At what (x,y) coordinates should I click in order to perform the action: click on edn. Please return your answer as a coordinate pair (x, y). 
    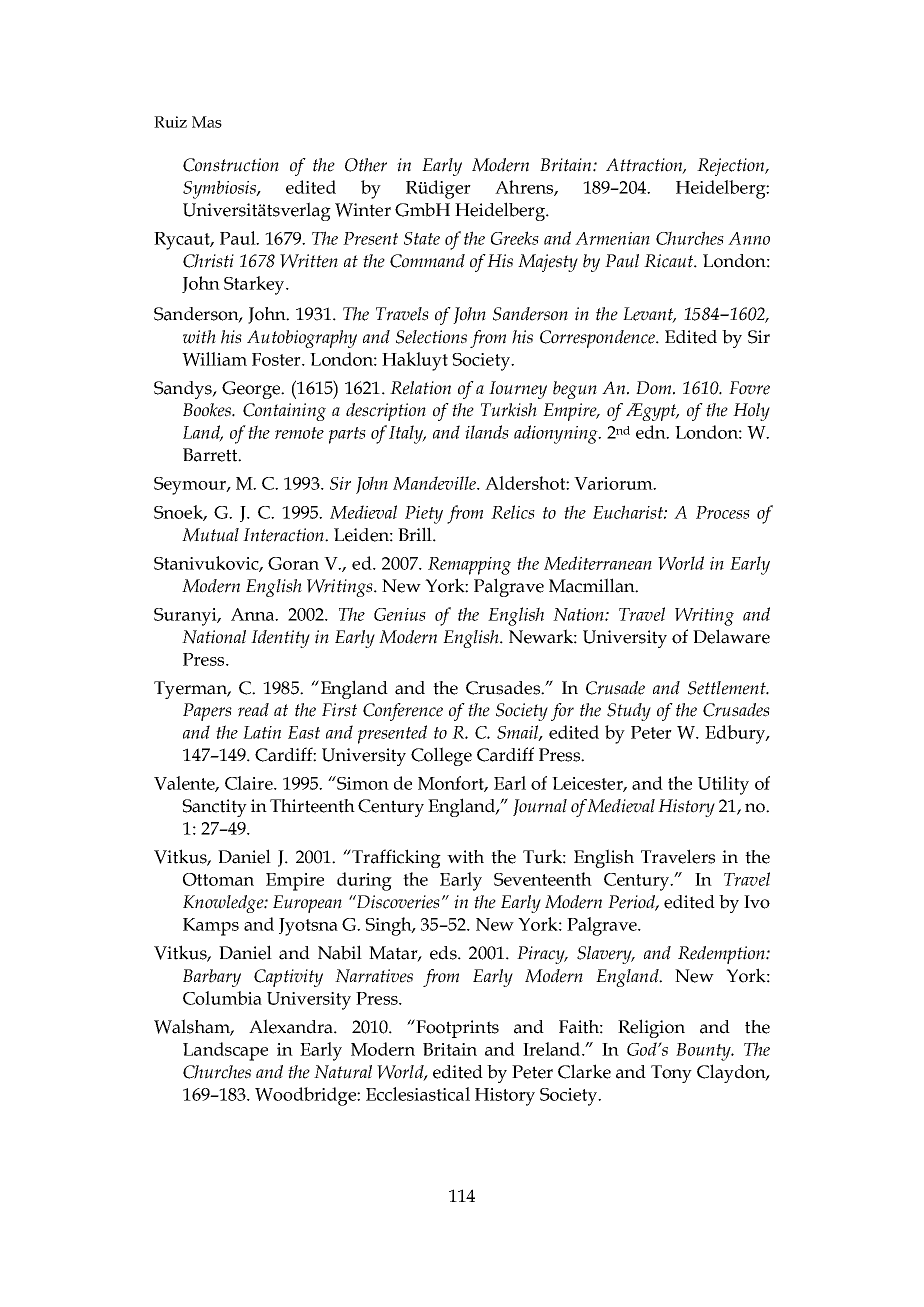
    Looking at the image, I should click on (652, 432).
